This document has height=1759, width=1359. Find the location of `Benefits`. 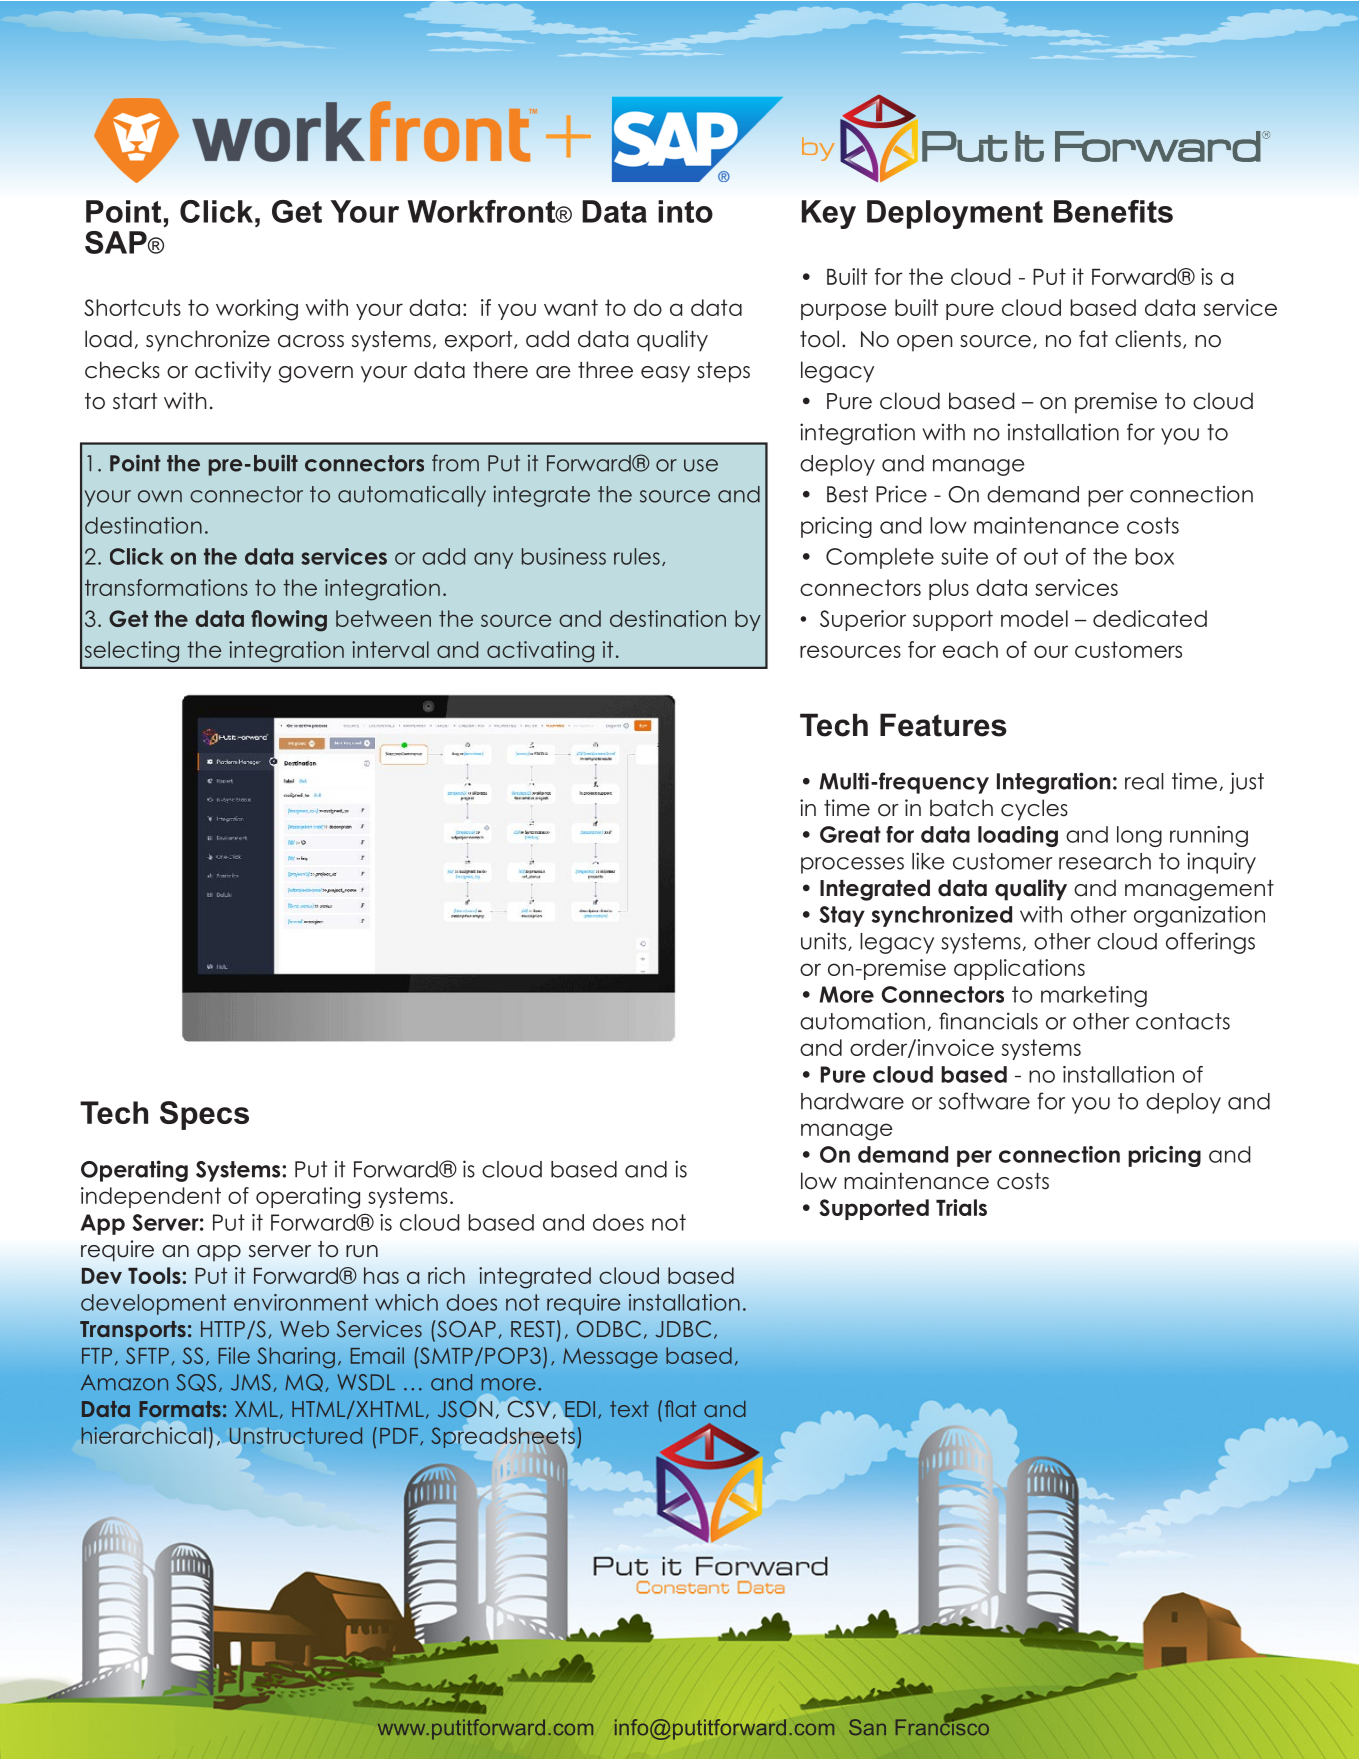

Benefits is located at coordinates (1113, 211).
